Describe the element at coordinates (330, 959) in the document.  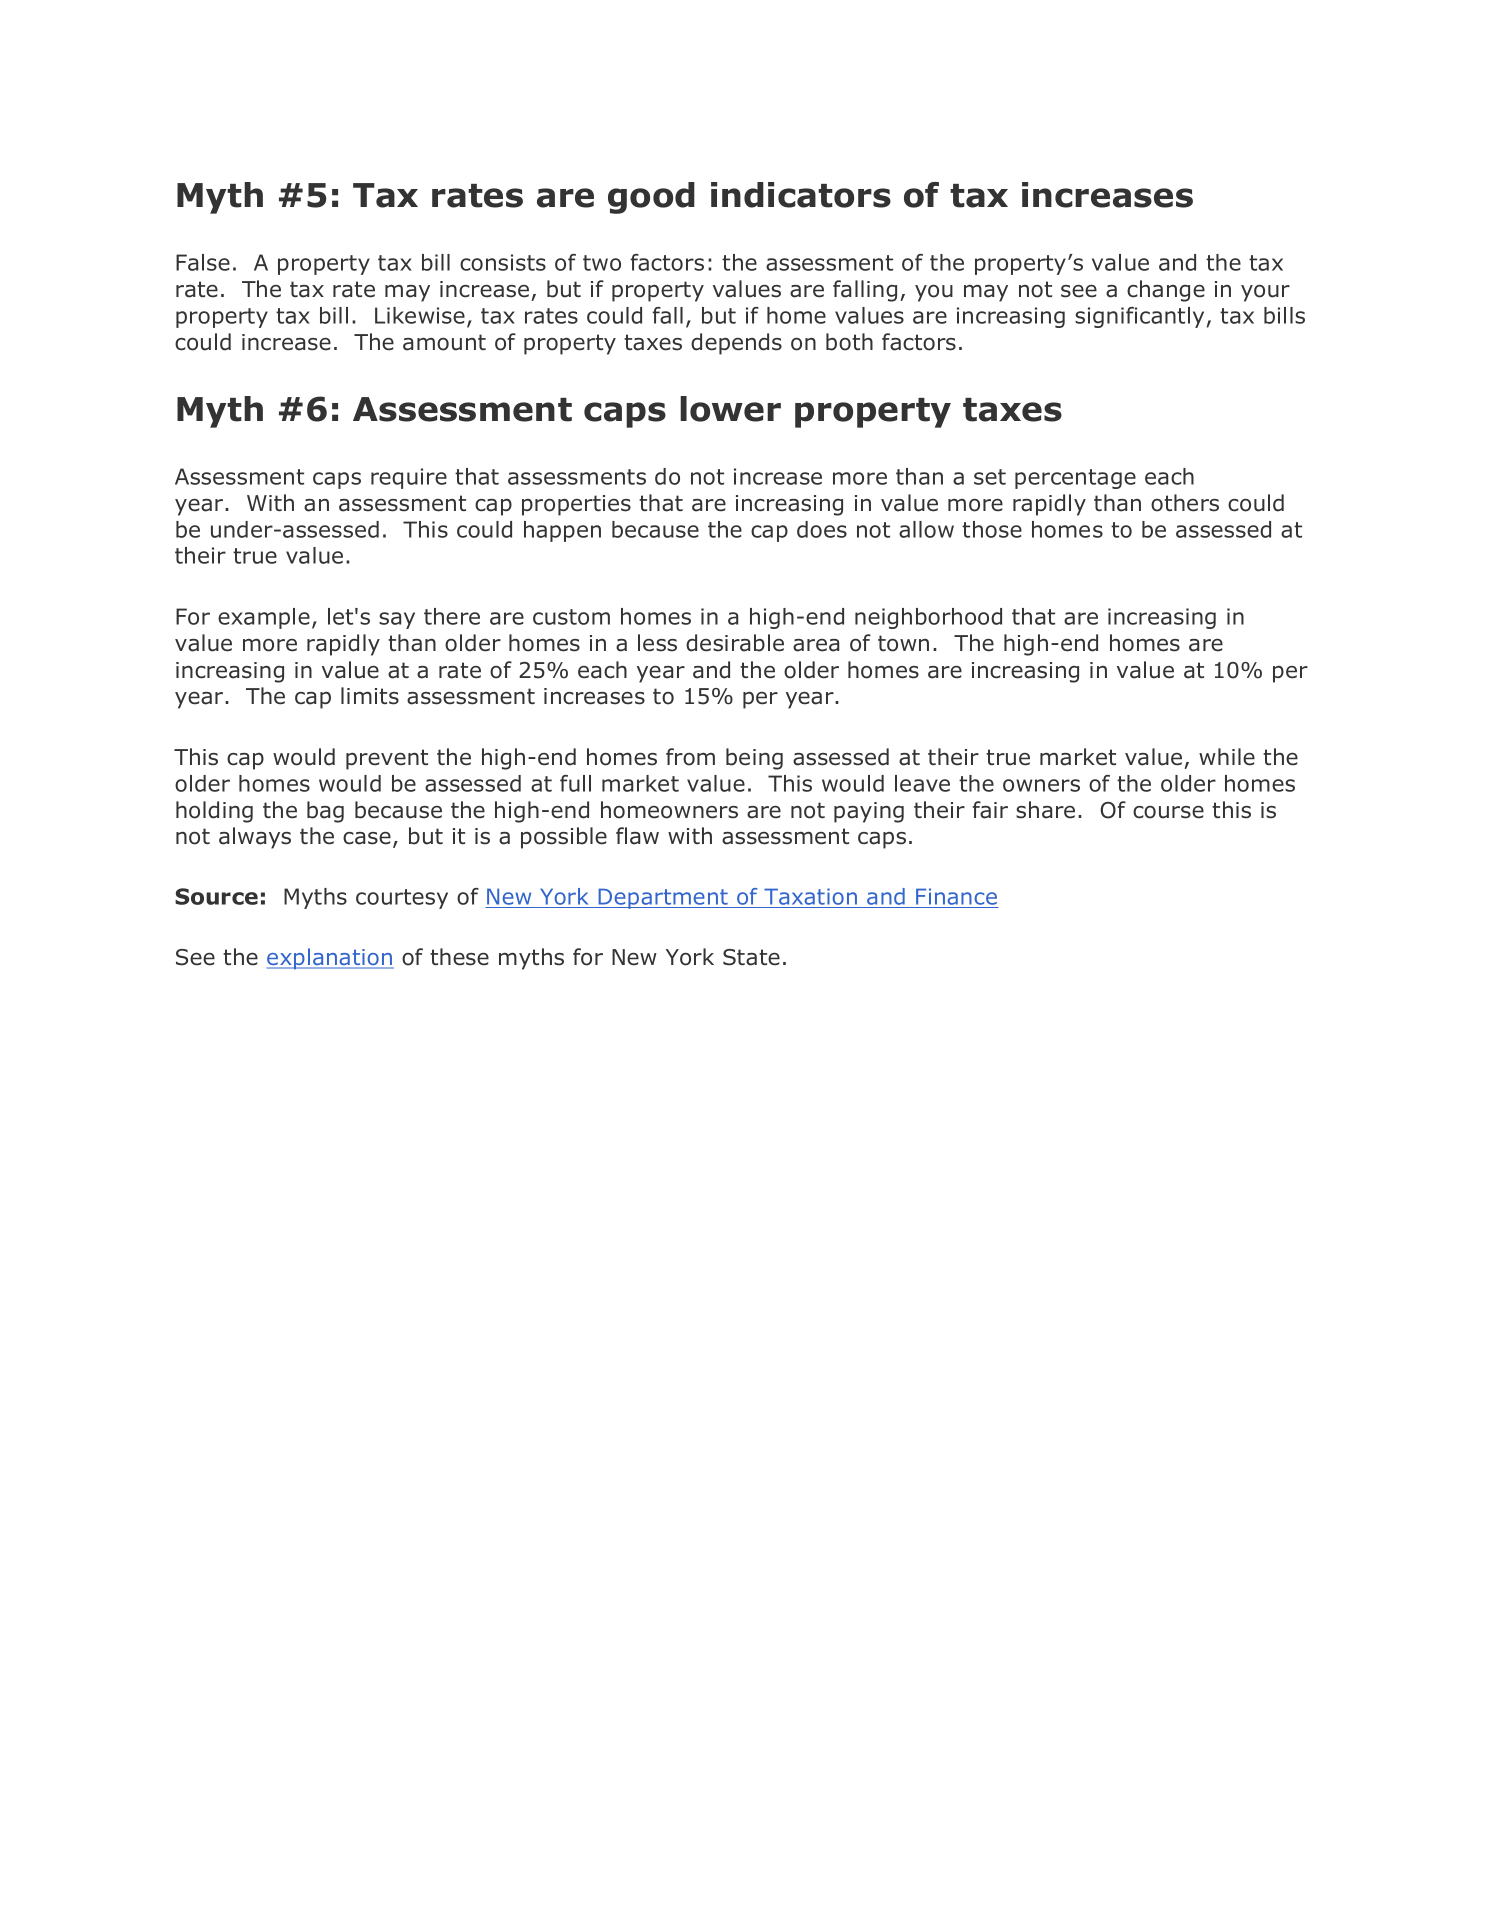
I see `explanation` at that location.
